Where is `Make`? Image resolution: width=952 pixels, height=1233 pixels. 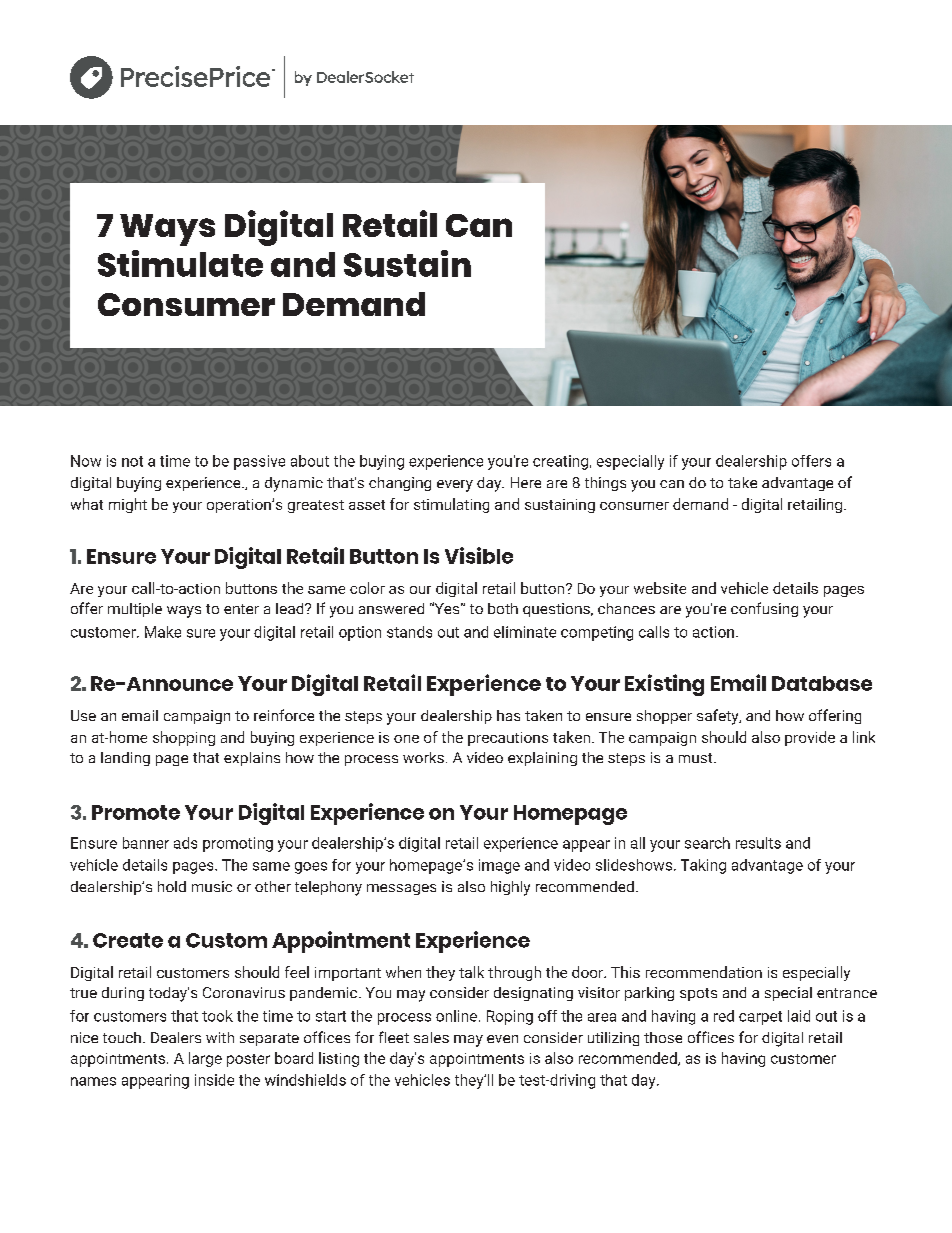
Make is located at coordinates (163, 632).
